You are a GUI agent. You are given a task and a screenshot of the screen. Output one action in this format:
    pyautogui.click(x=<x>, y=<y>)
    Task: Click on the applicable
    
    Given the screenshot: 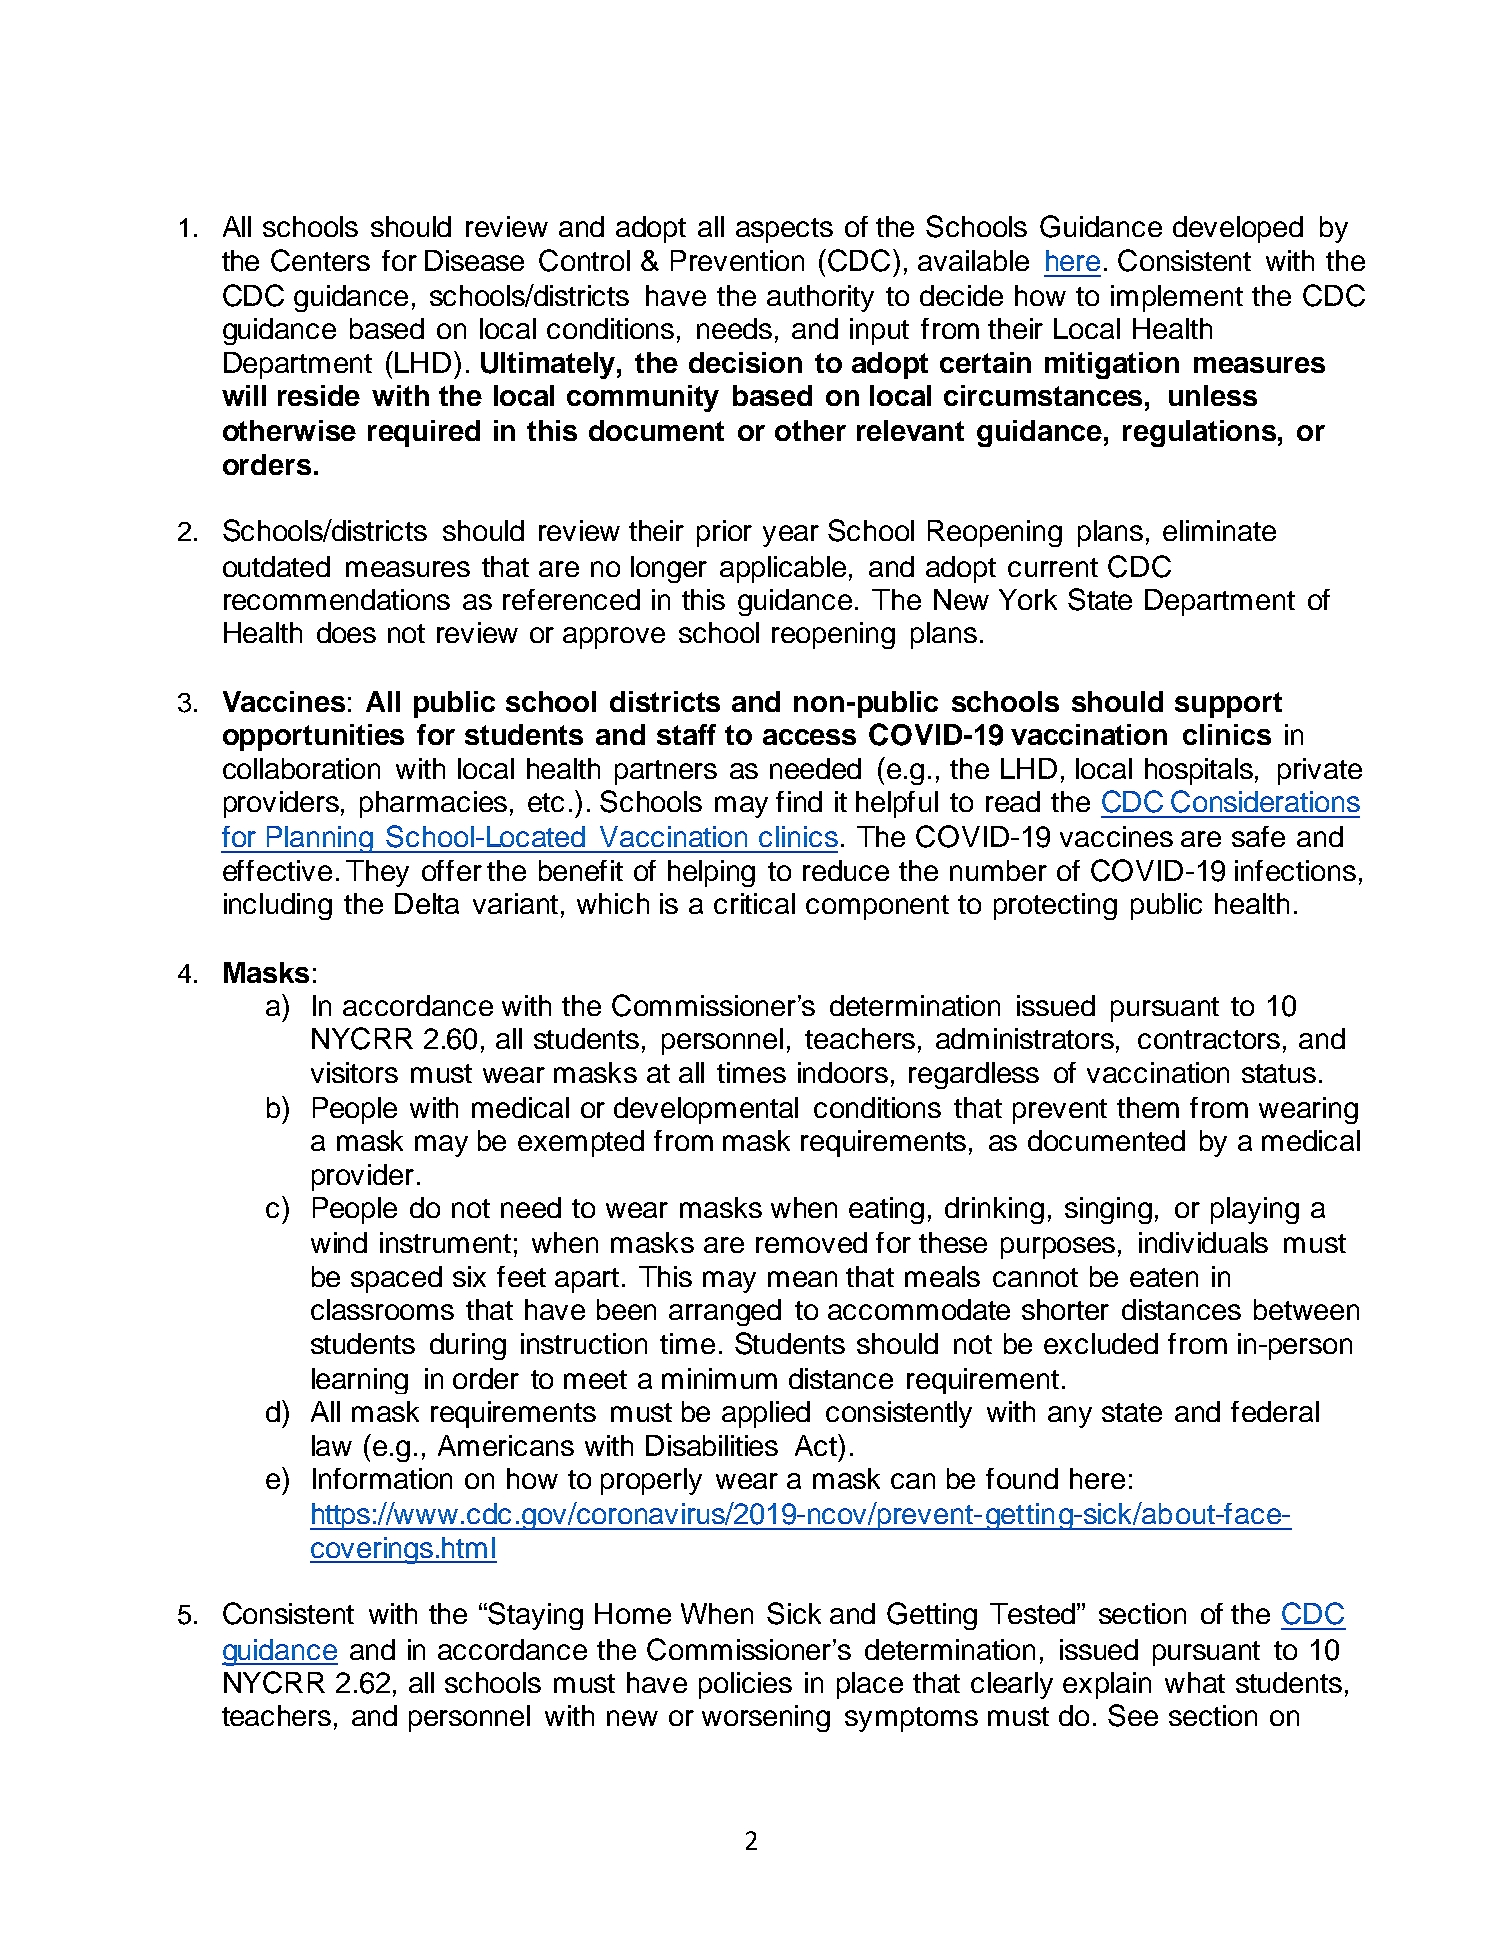 What is the action you would take?
    pyautogui.click(x=783, y=569)
